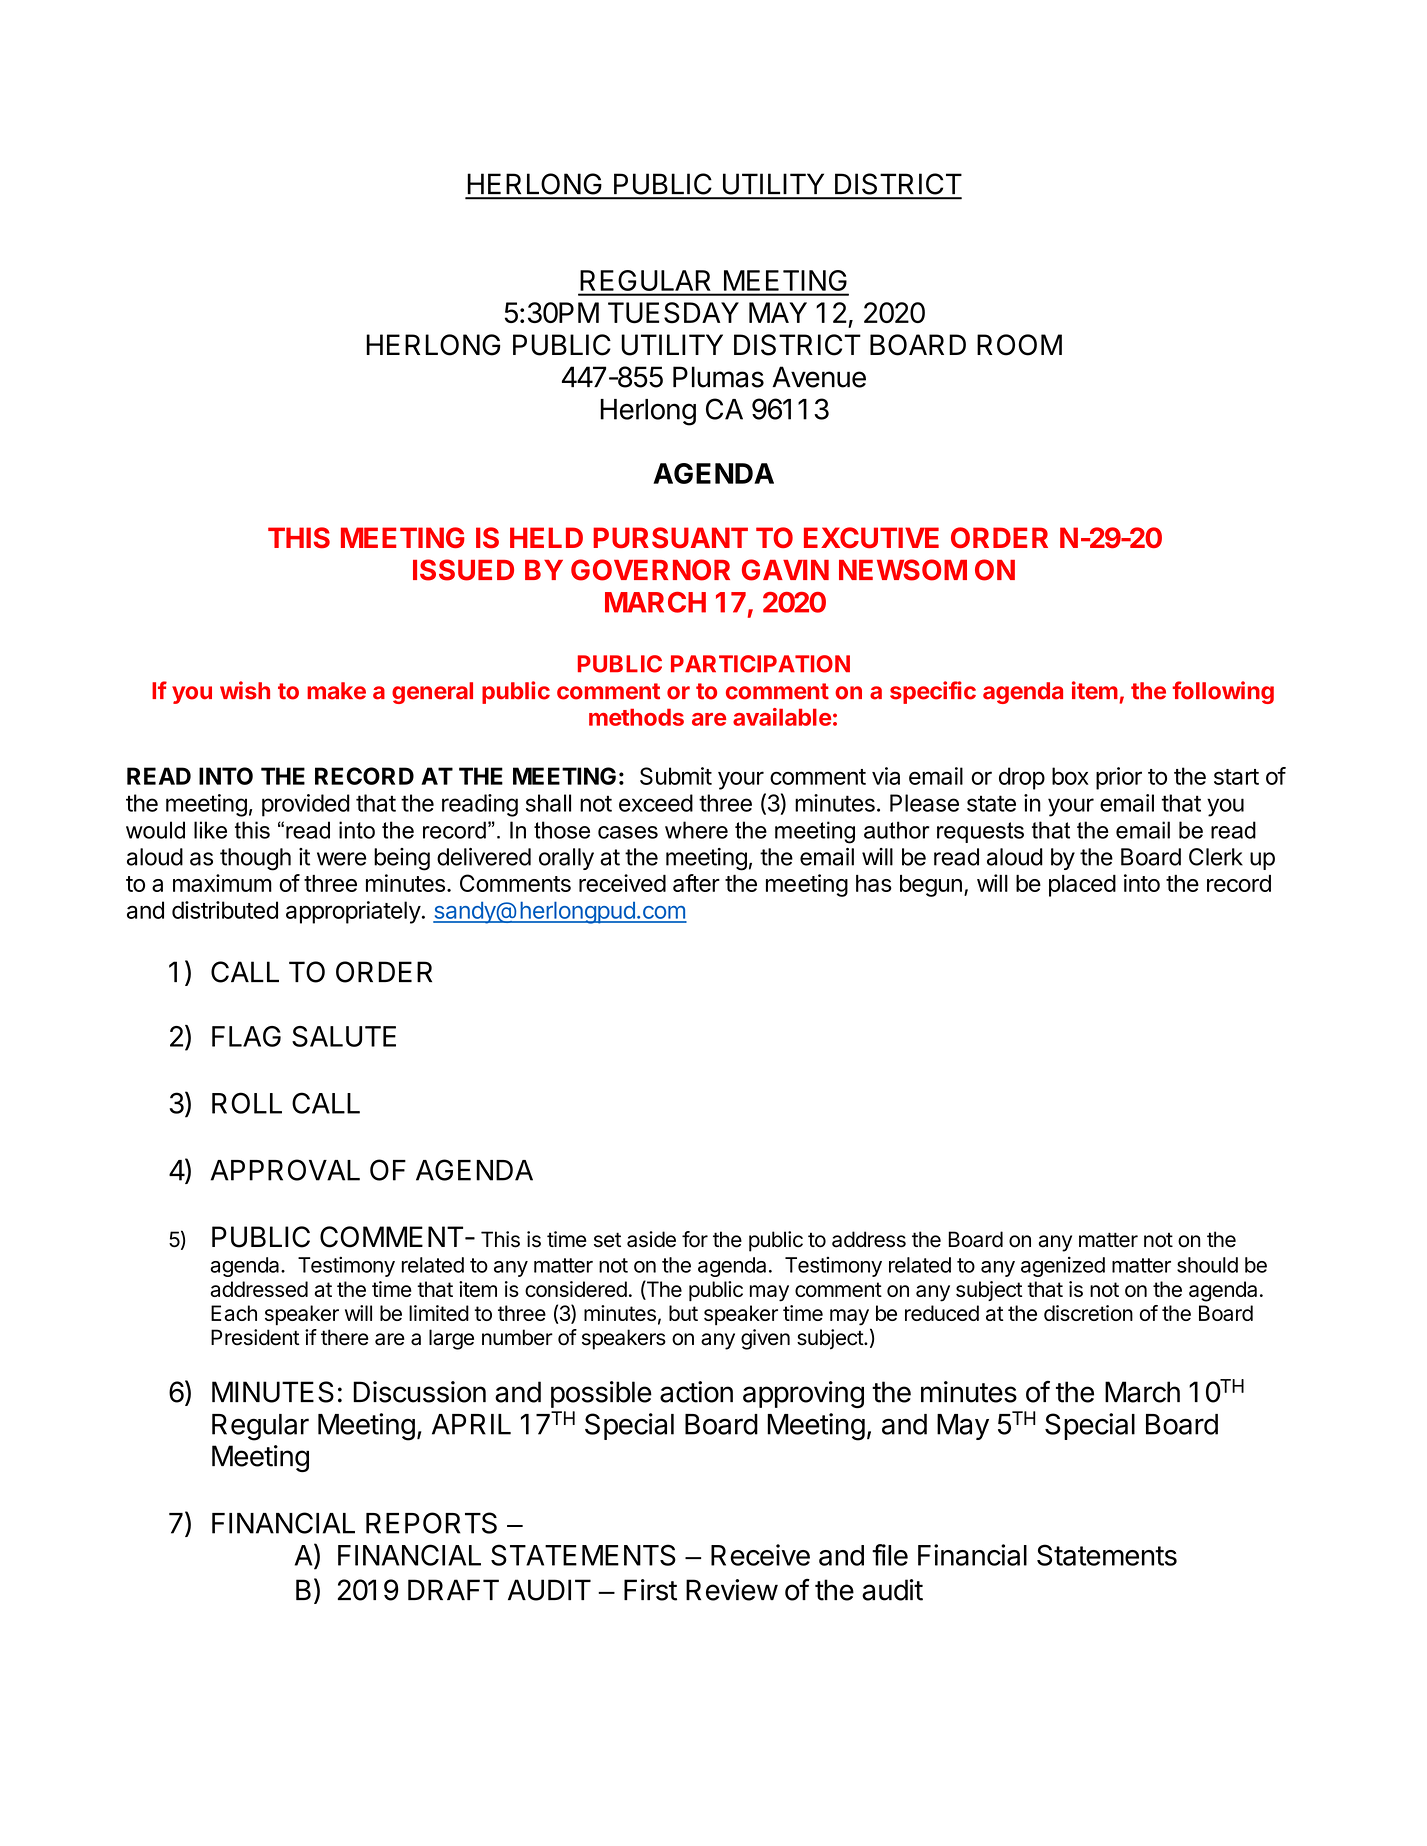 Image resolution: width=1427 pixels, height=1846 pixels. What do you see at coordinates (696, 883) in the document?
I see `after` at bounding box center [696, 883].
